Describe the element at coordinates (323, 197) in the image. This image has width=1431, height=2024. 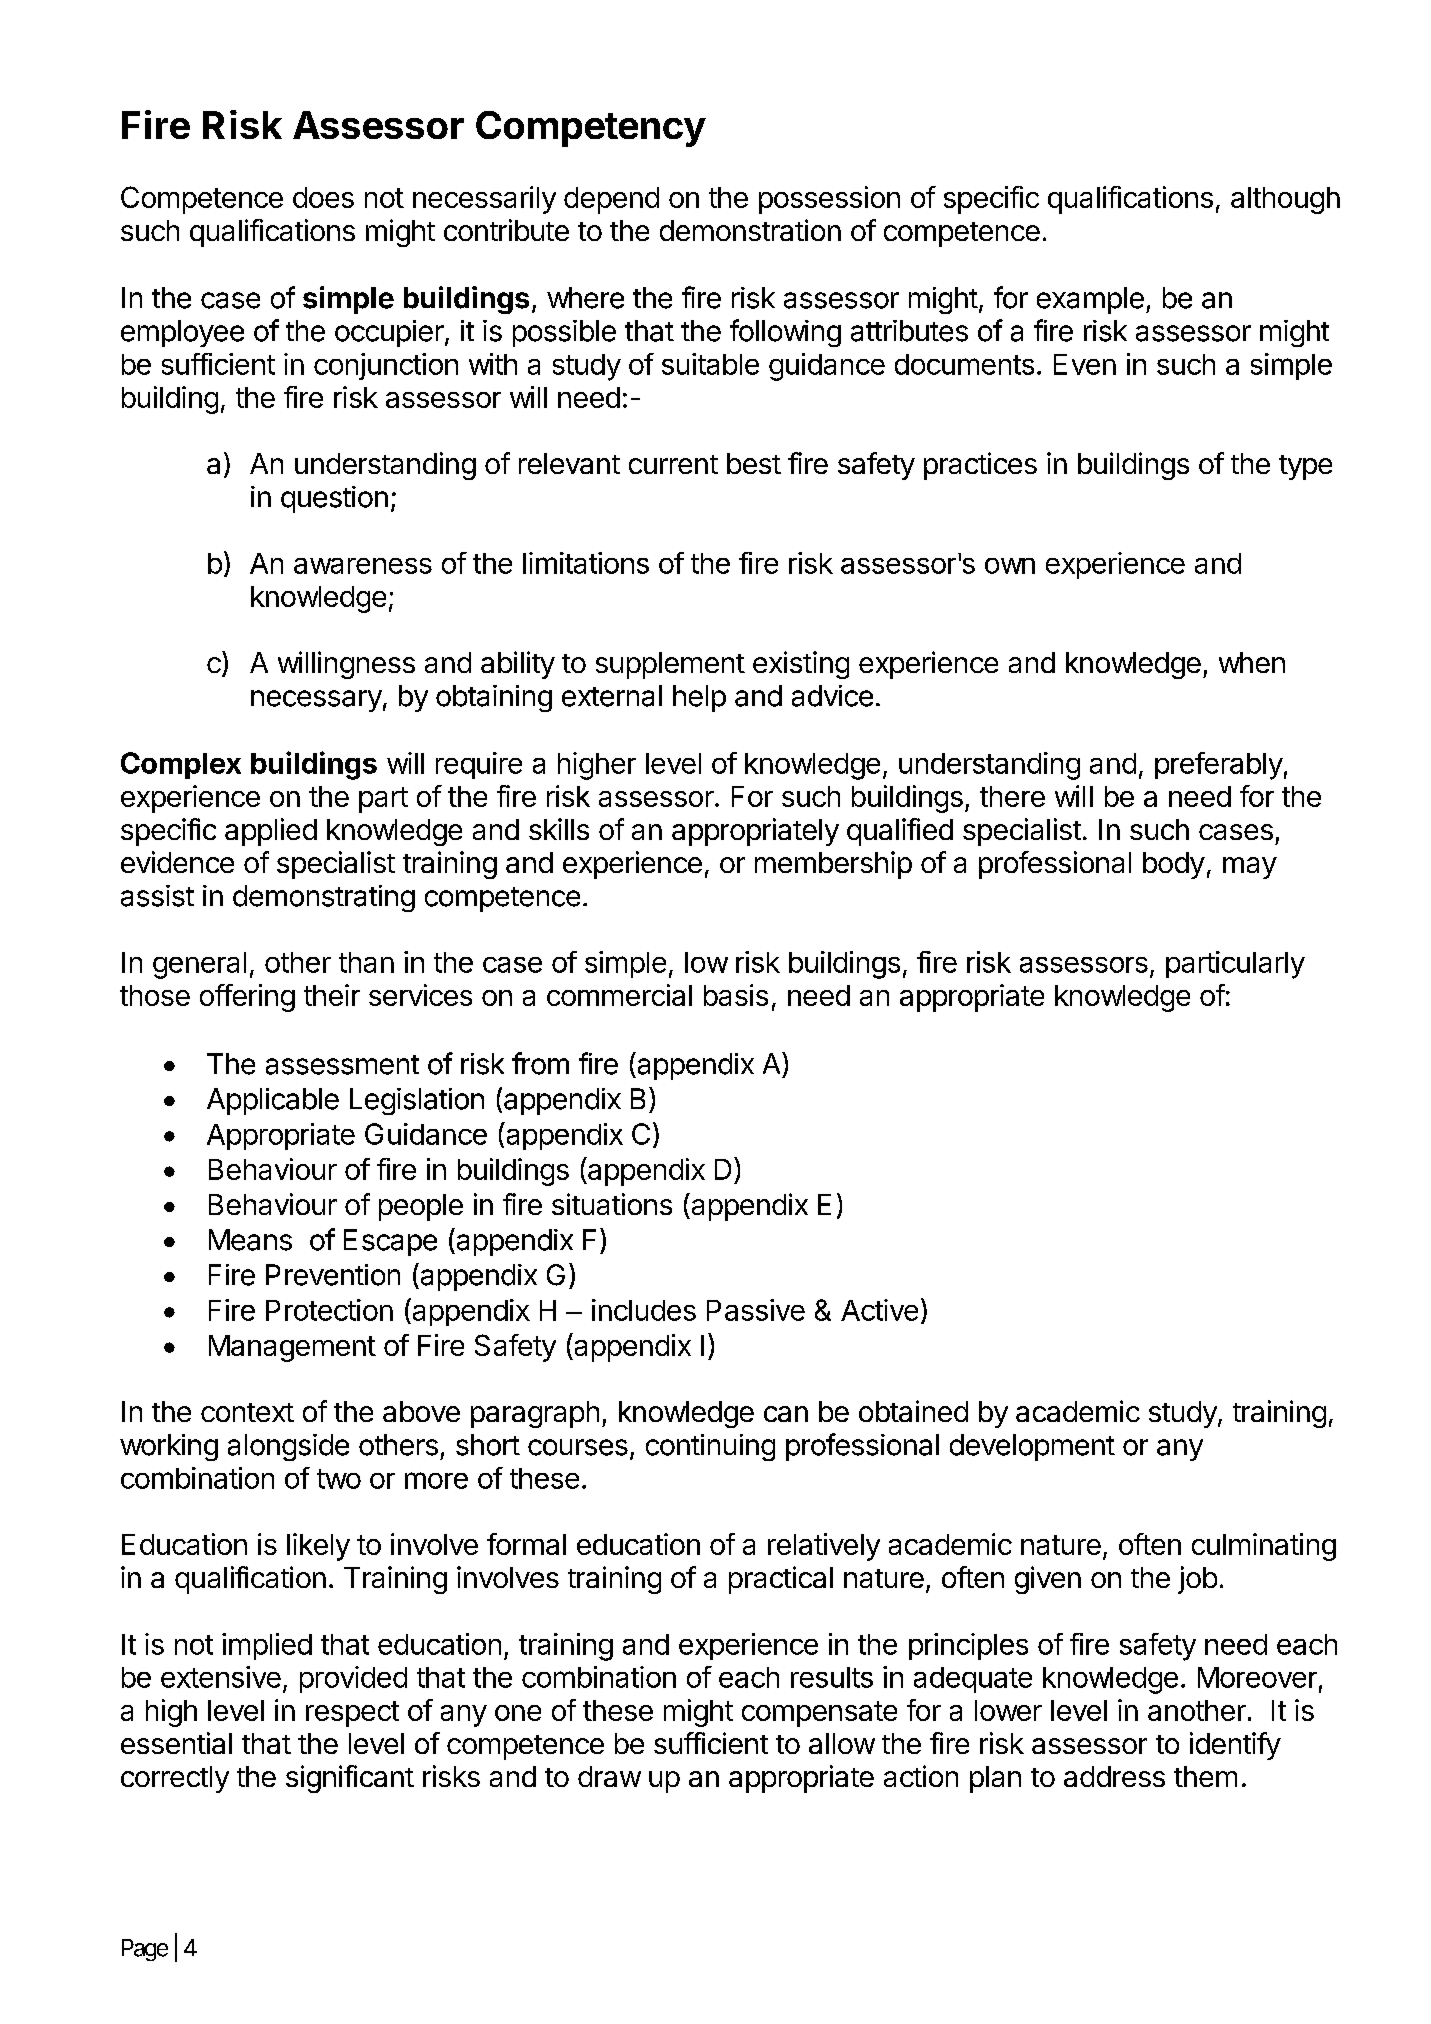
I see `does` at that location.
